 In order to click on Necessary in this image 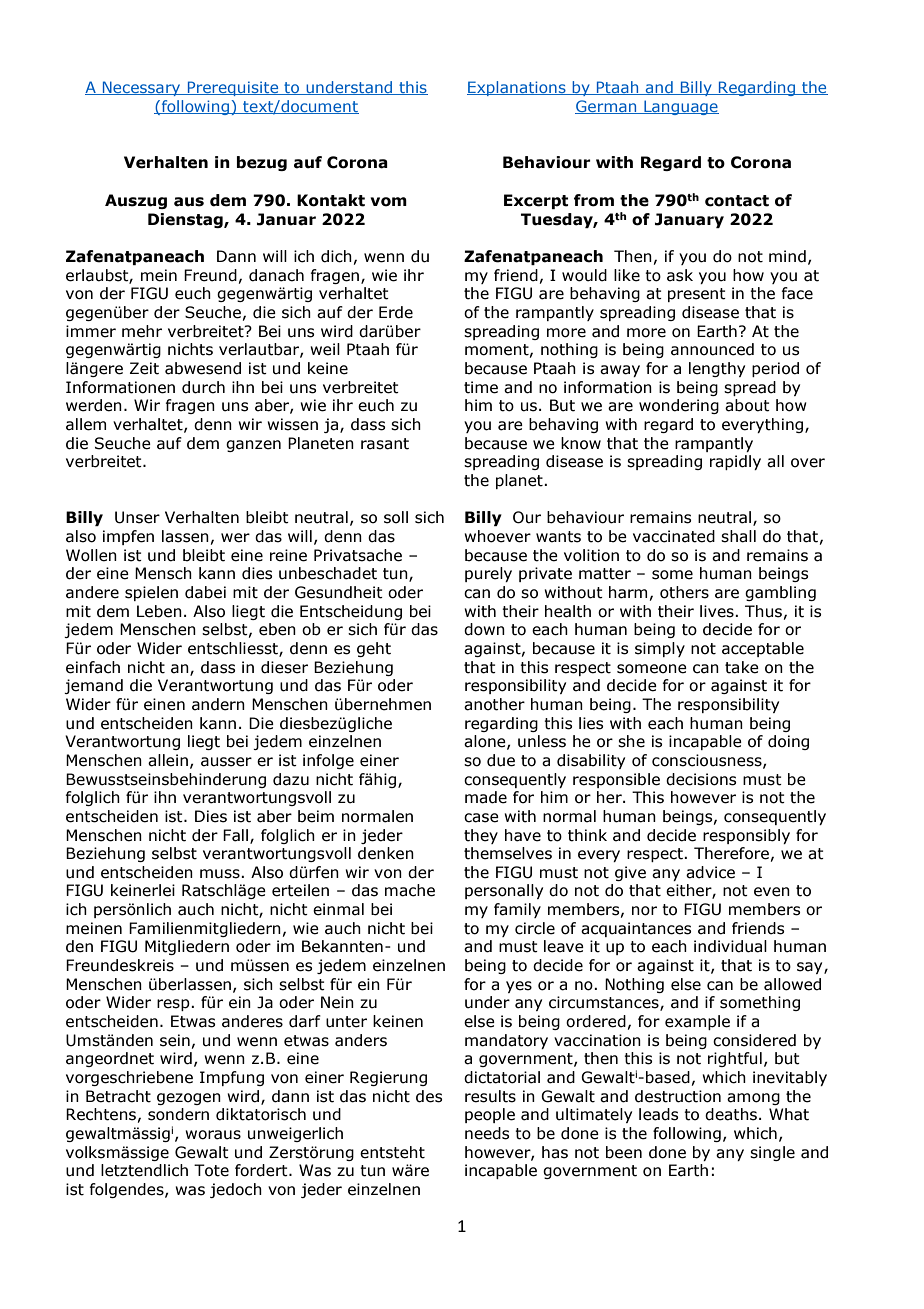, I will do `click(141, 88)`.
